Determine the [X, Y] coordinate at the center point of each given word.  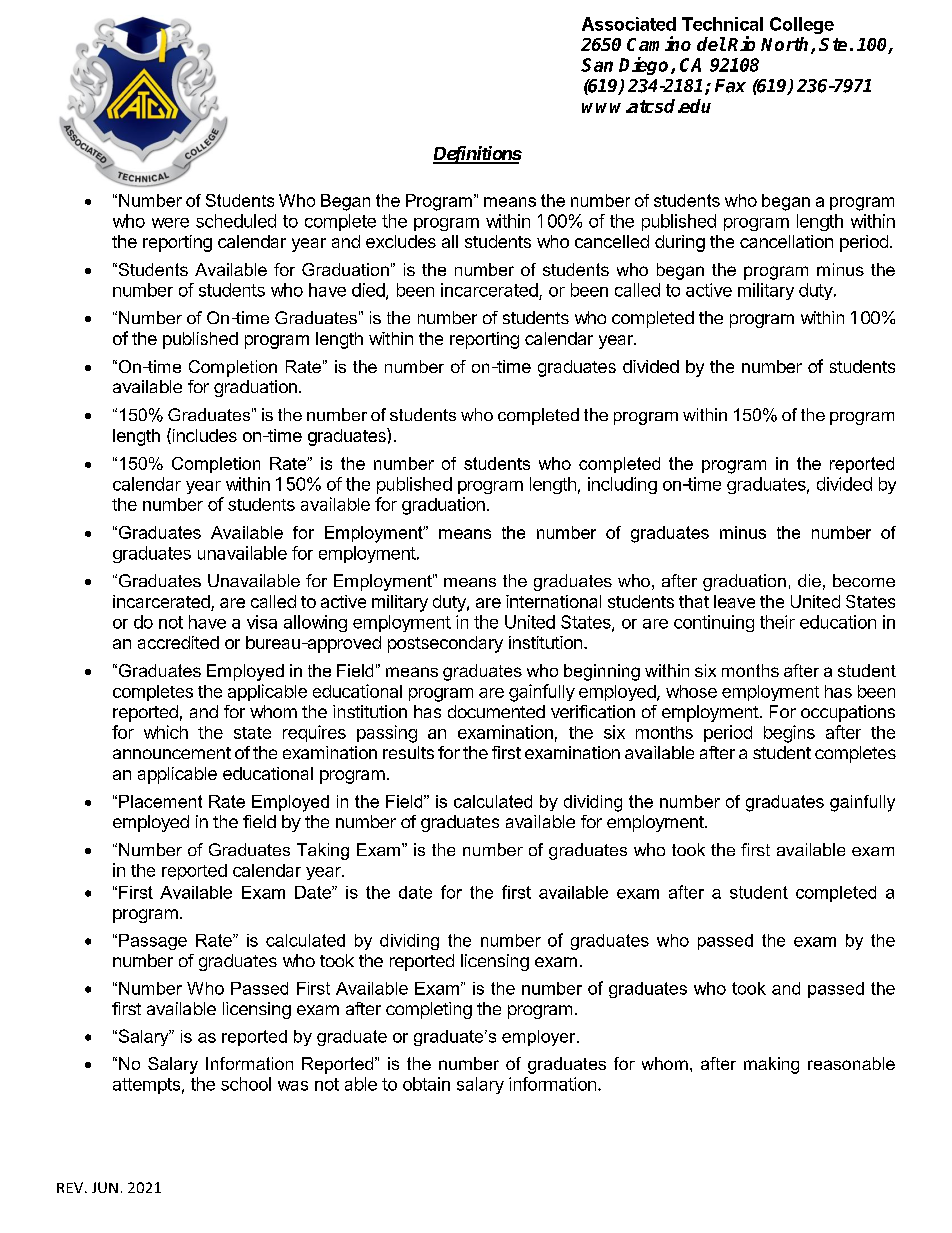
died [369, 291]
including [622, 485]
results [408, 752]
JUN [105, 1187]
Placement [160, 801]
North [786, 45]
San [597, 65]
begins [789, 734]
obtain [426, 1084]
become [864, 580]
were [170, 223]
